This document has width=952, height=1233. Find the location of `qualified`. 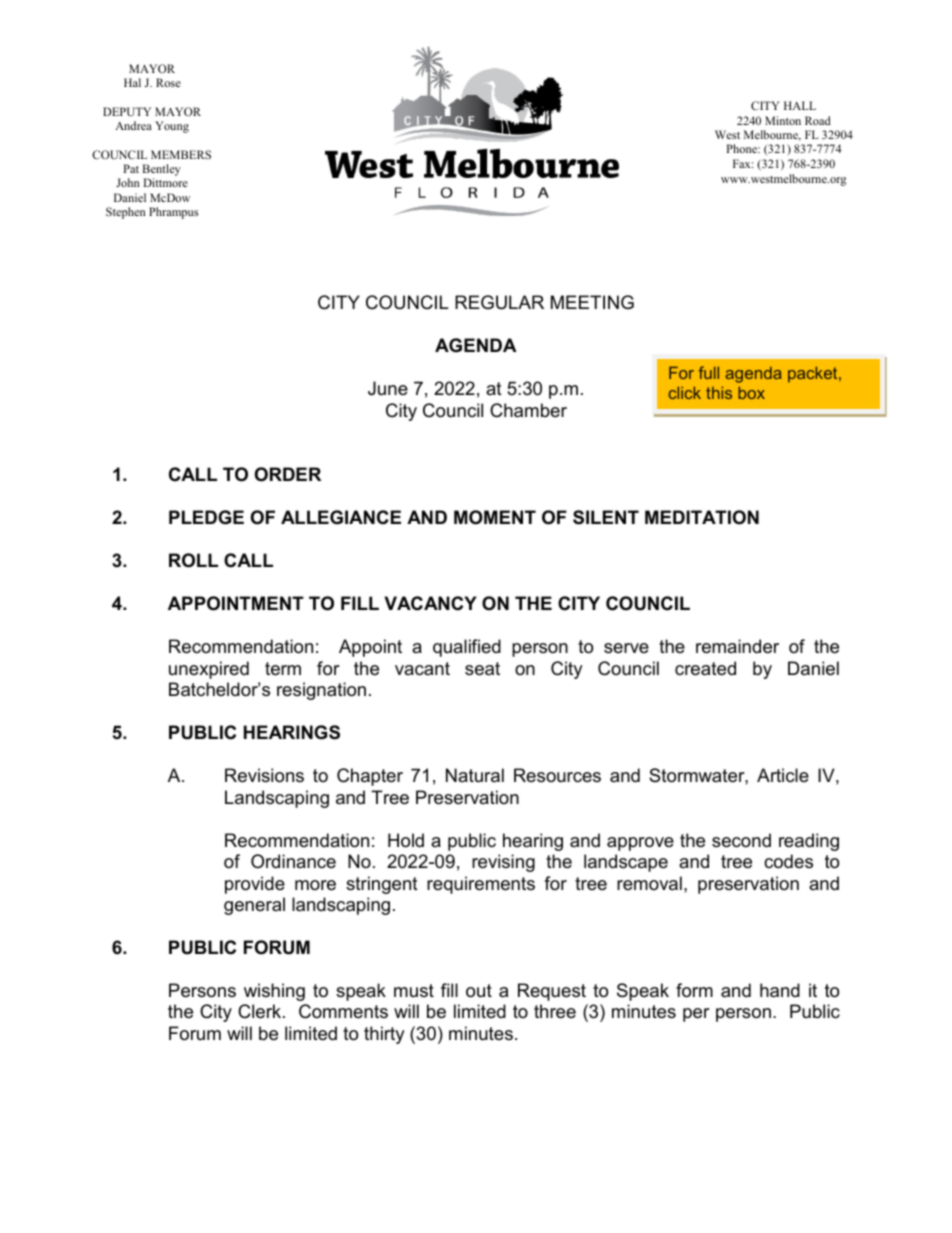

qualified is located at coordinates (467, 648).
